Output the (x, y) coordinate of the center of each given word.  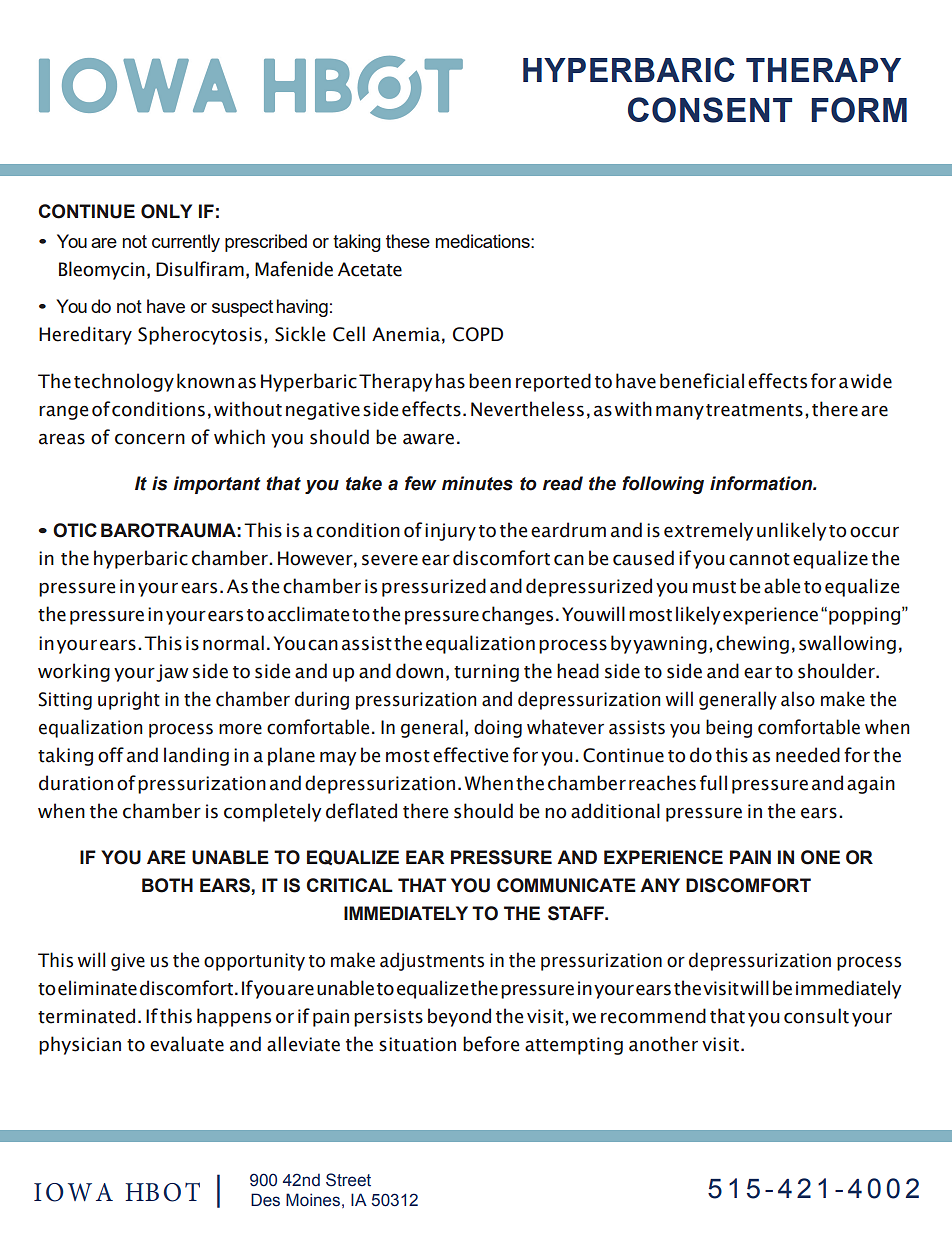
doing (498, 728)
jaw (172, 673)
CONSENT (710, 110)
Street (348, 1180)
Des (265, 1200)
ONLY (166, 211)
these (408, 241)
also (798, 699)
